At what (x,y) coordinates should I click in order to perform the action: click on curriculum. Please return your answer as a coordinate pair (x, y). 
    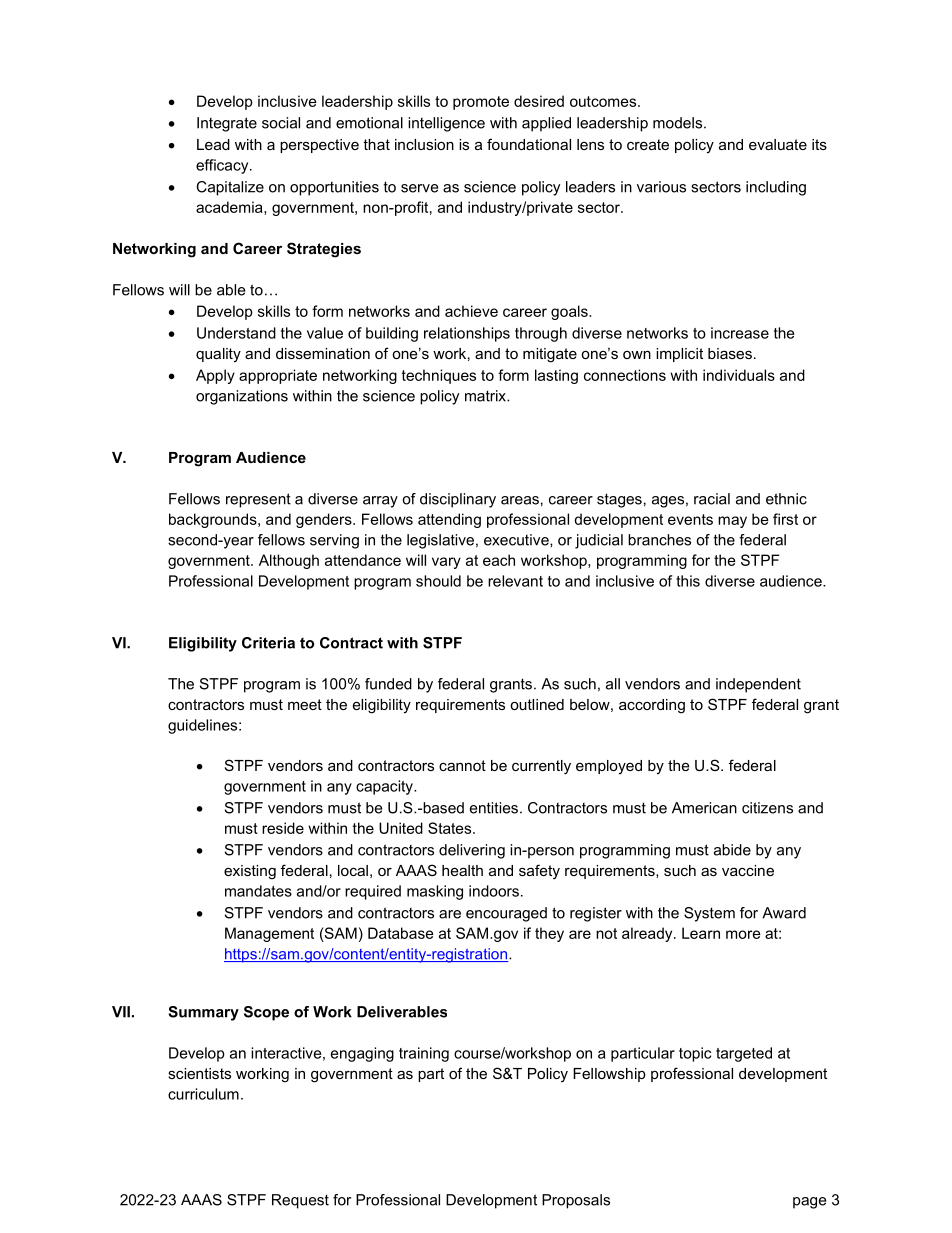
    Looking at the image, I should click on (203, 1094).
